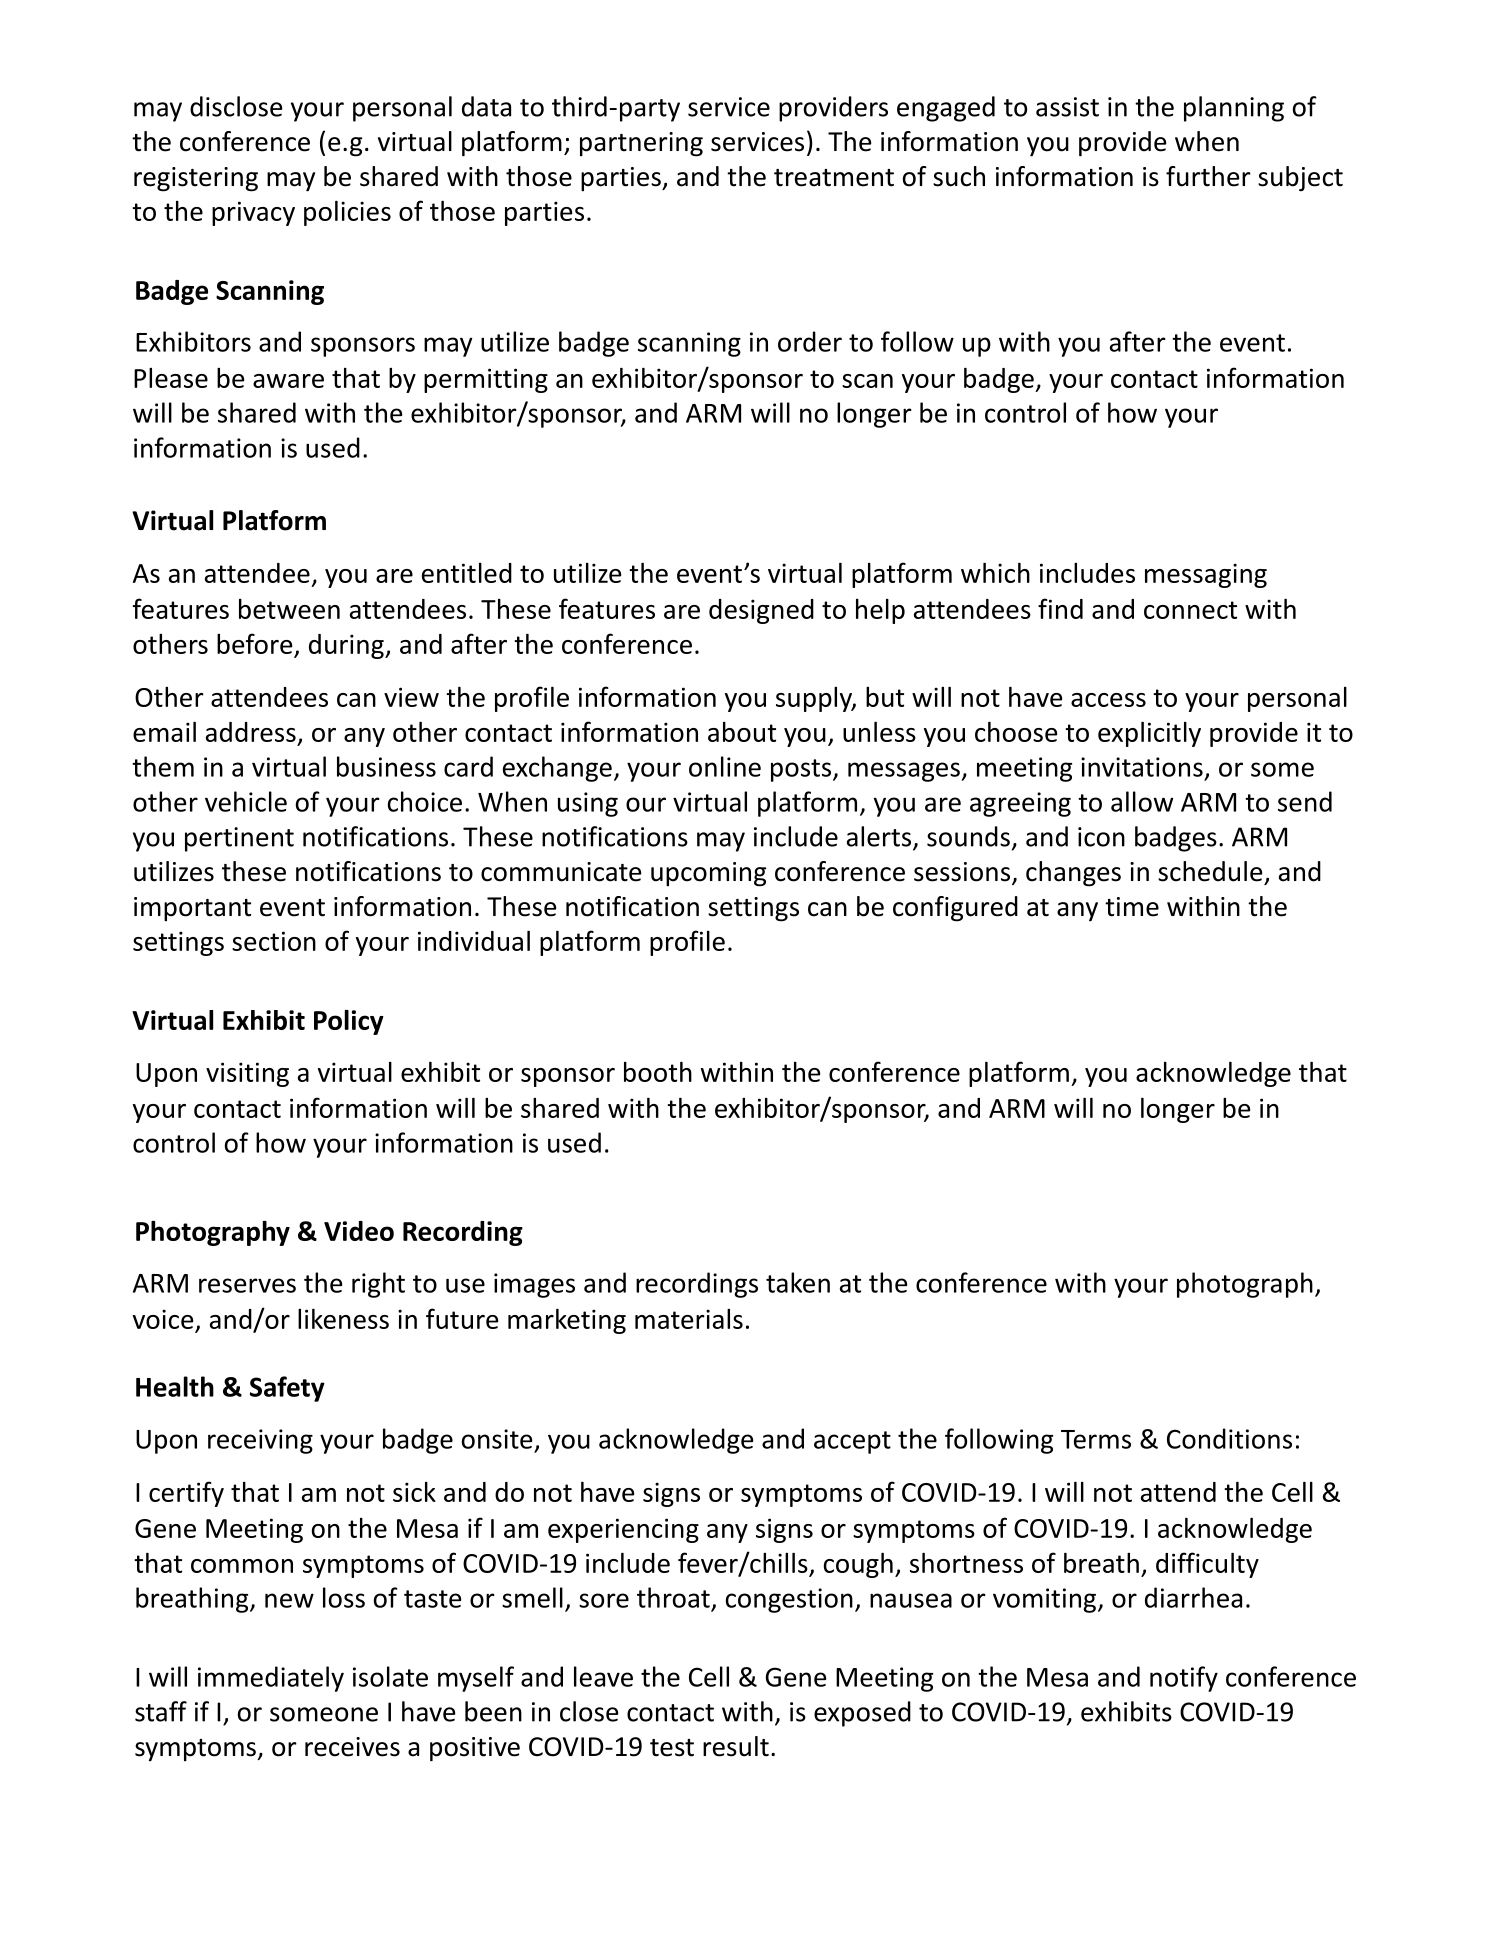 This document has height=1937, width=1497. I want to click on access, so click(1108, 700).
